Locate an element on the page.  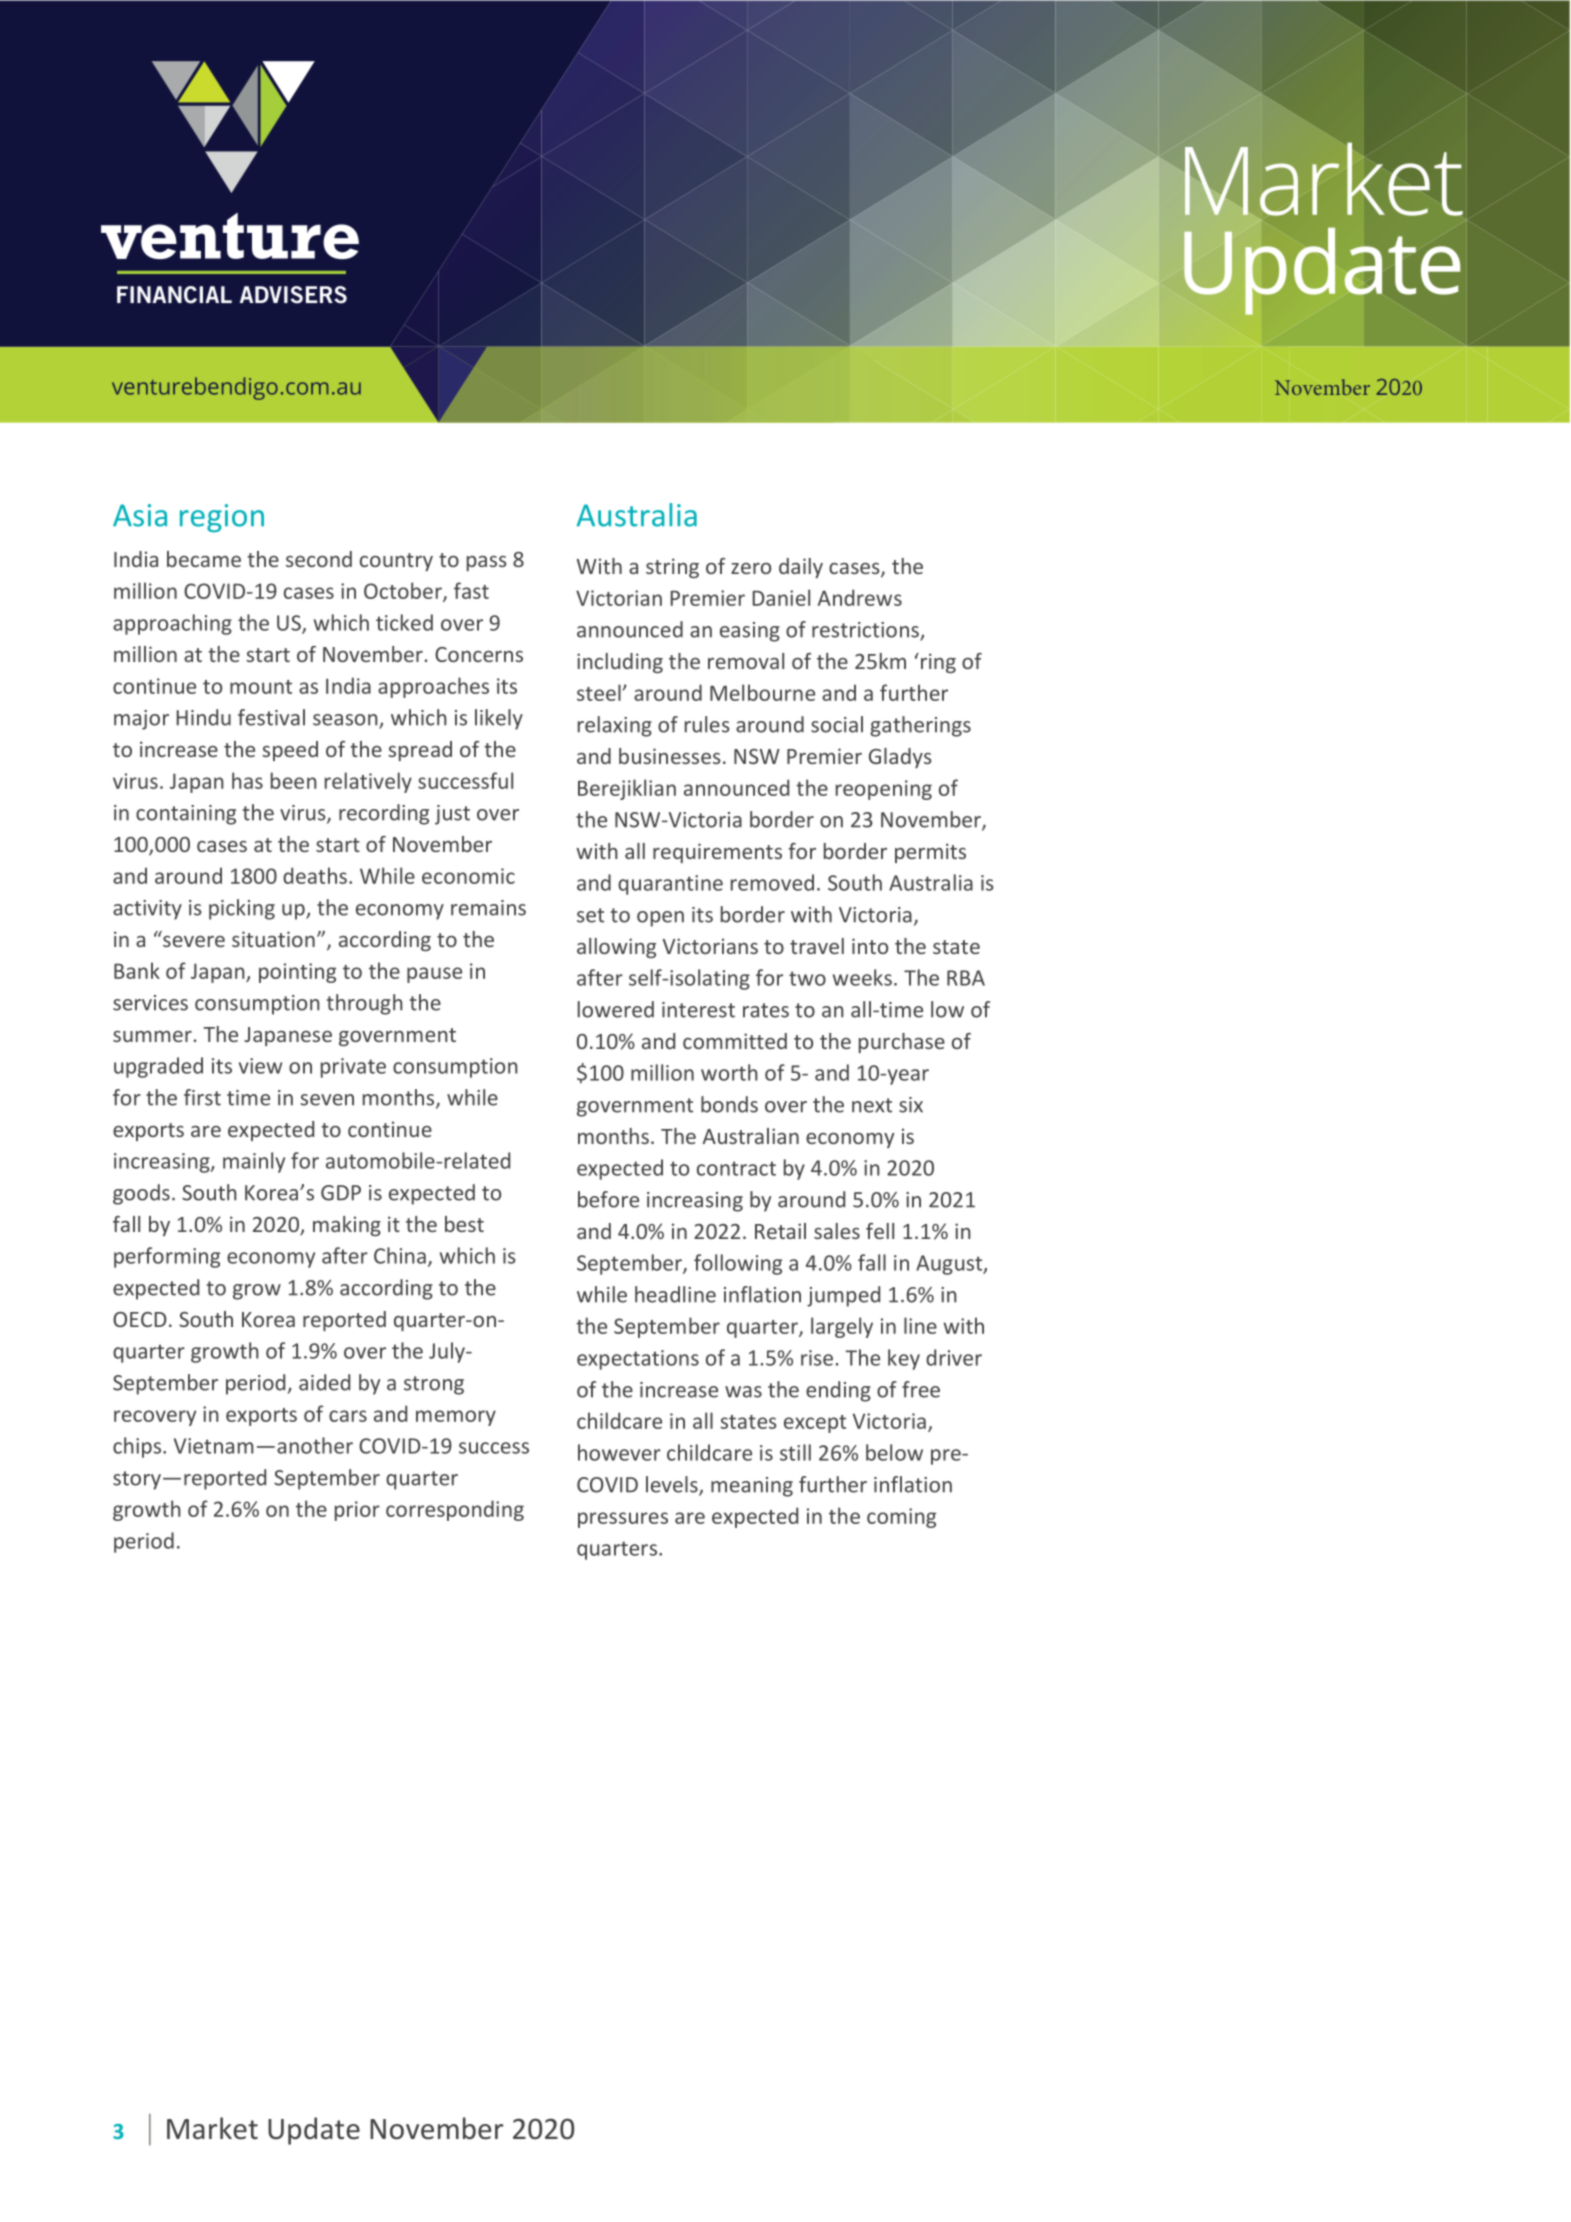
pass is located at coordinates (486, 563).
